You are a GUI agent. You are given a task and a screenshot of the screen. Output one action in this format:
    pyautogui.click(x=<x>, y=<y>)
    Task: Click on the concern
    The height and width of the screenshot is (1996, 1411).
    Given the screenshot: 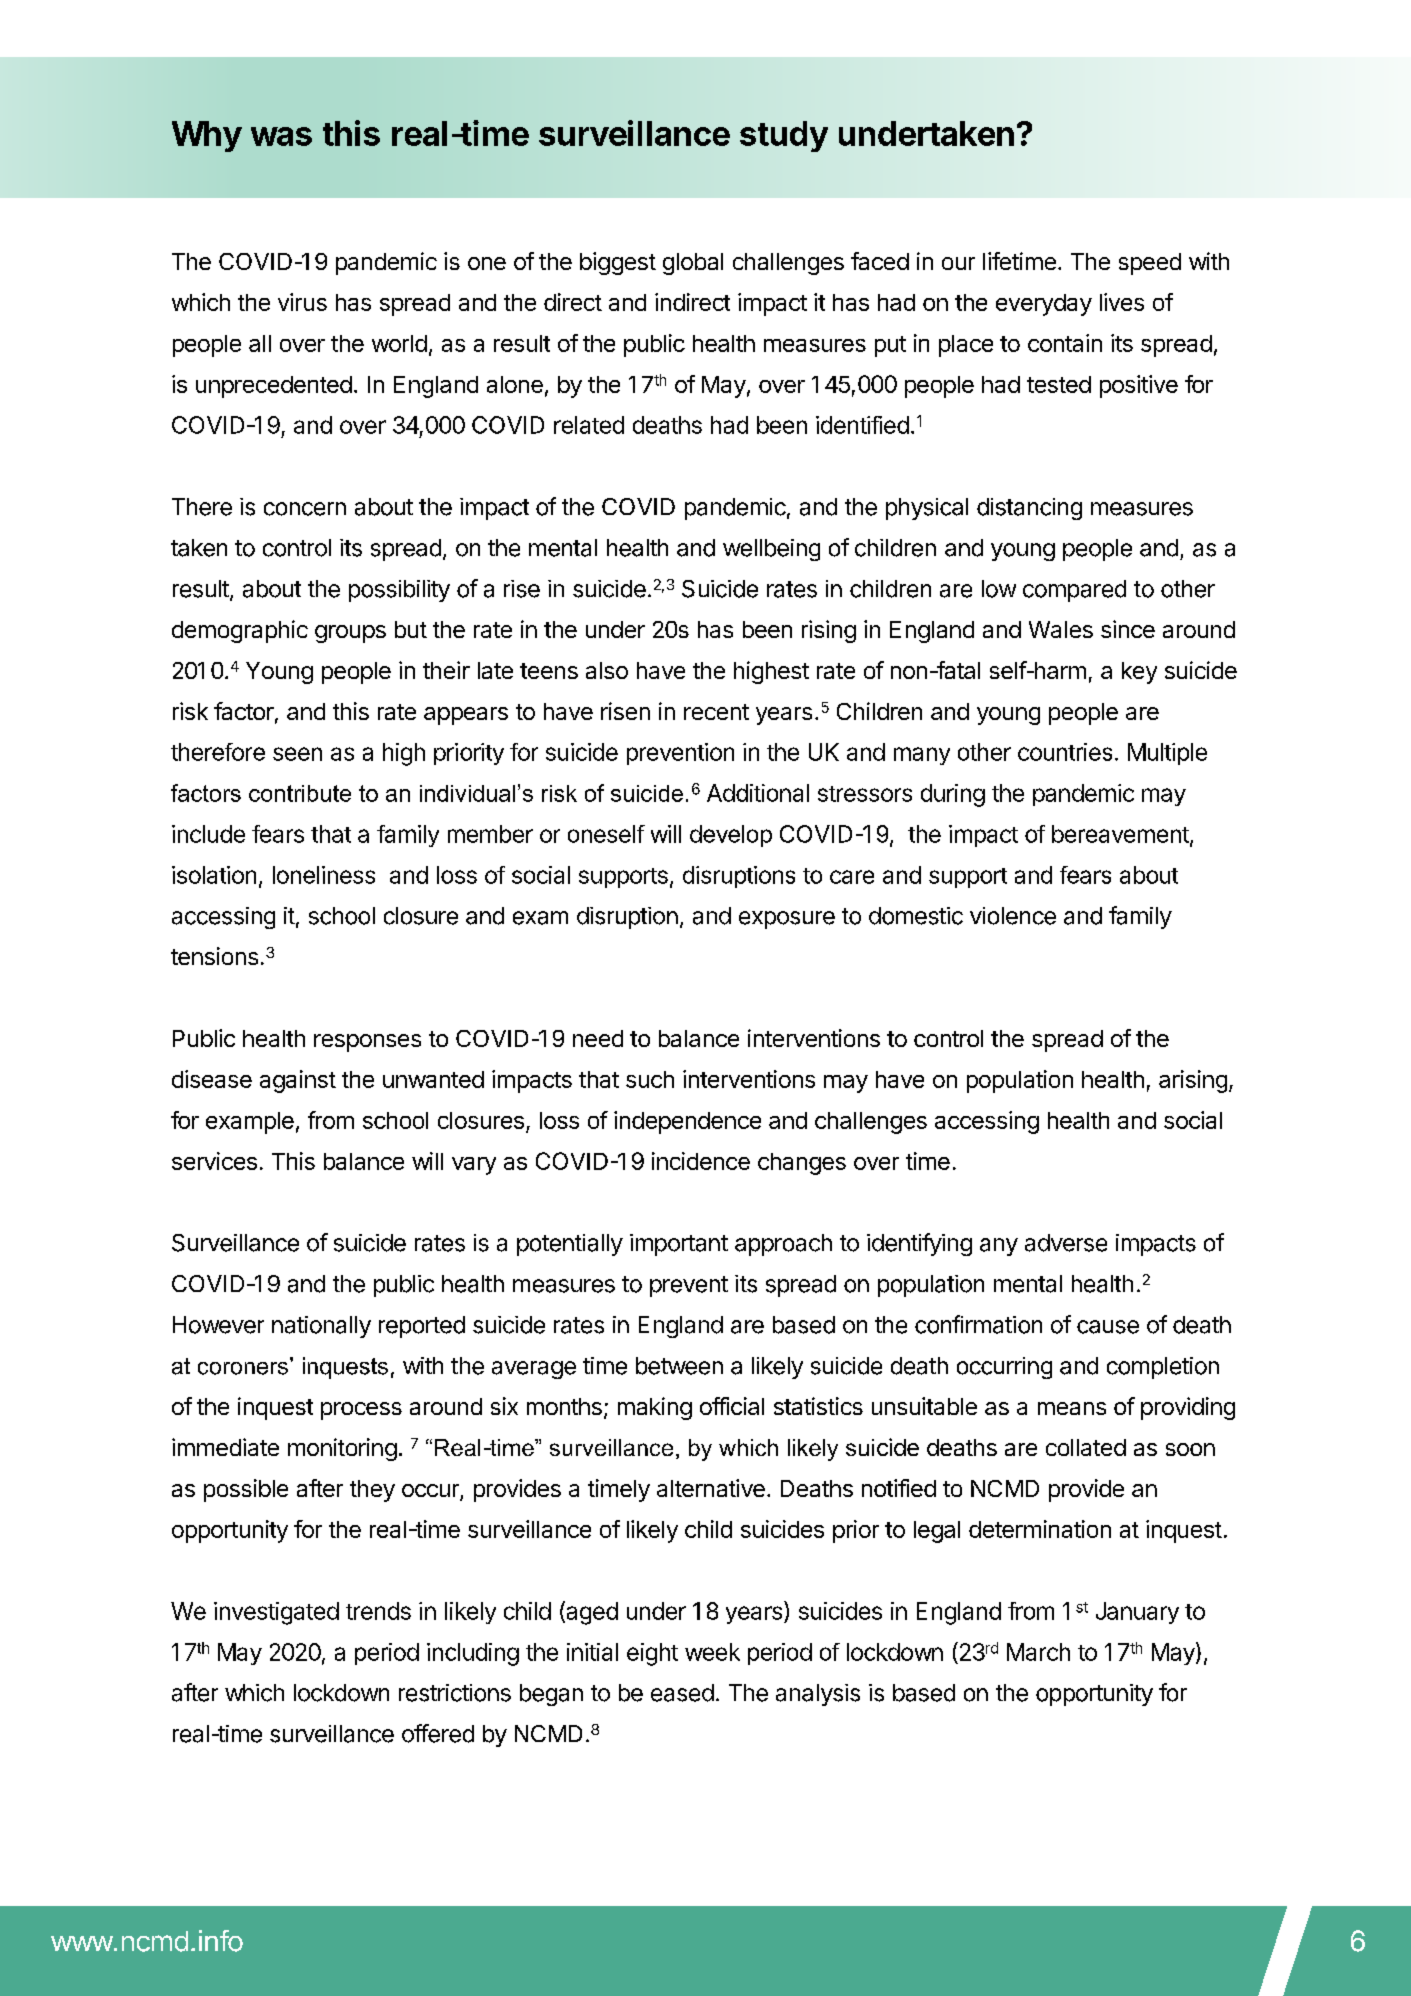 What is the action you would take?
    pyautogui.click(x=305, y=509)
